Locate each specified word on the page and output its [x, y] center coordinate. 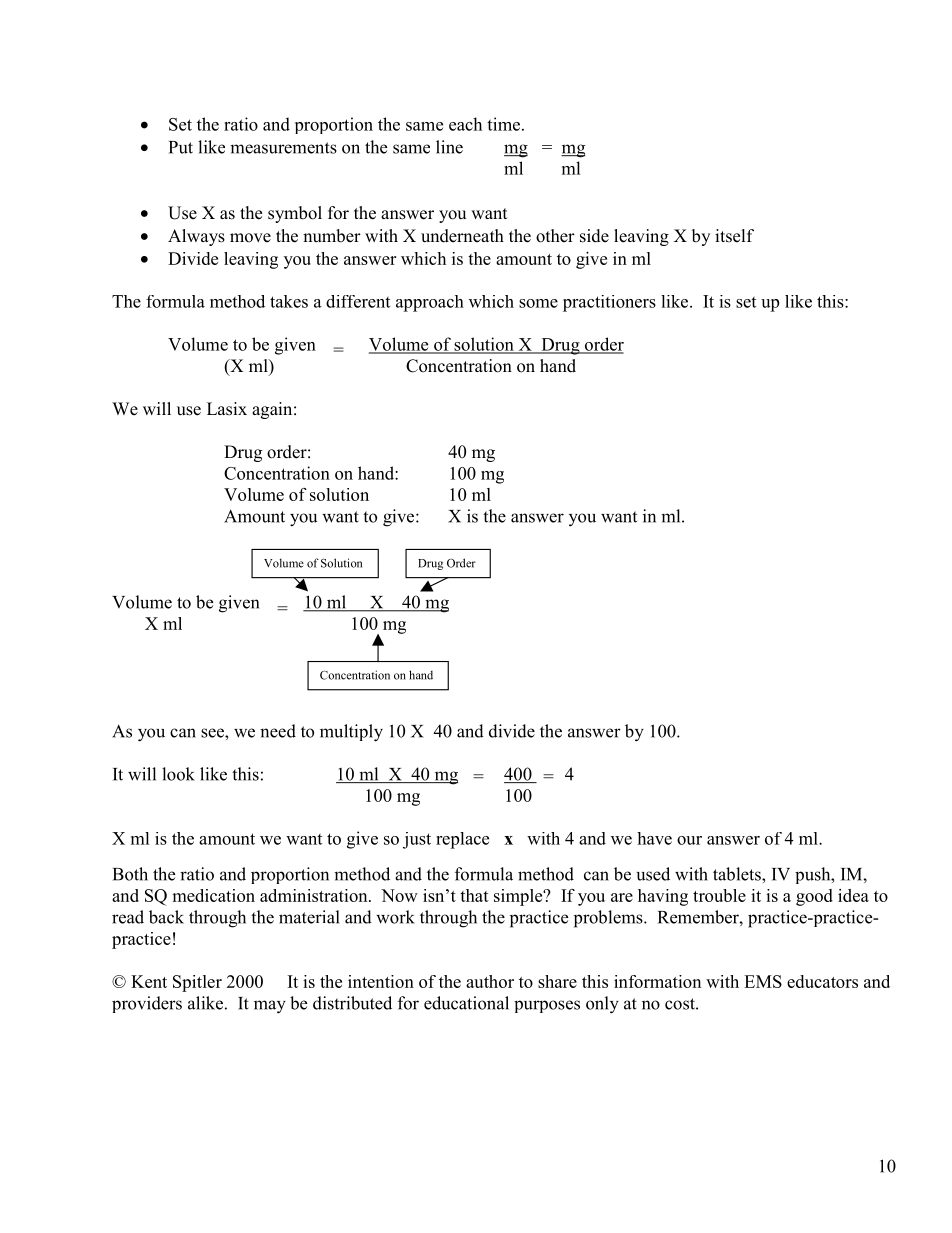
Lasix [227, 409]
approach [430, 303]
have [654, 838]
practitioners [609, 303]
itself [734, 236]
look [178, 774]
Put [181, 147]
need [278, 731]
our [689, 840]
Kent [149, 981]
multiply [351, 733]
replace [462, 840]
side [594, 236]
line [449, 147]
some [538, 303]
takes [289, 301]
